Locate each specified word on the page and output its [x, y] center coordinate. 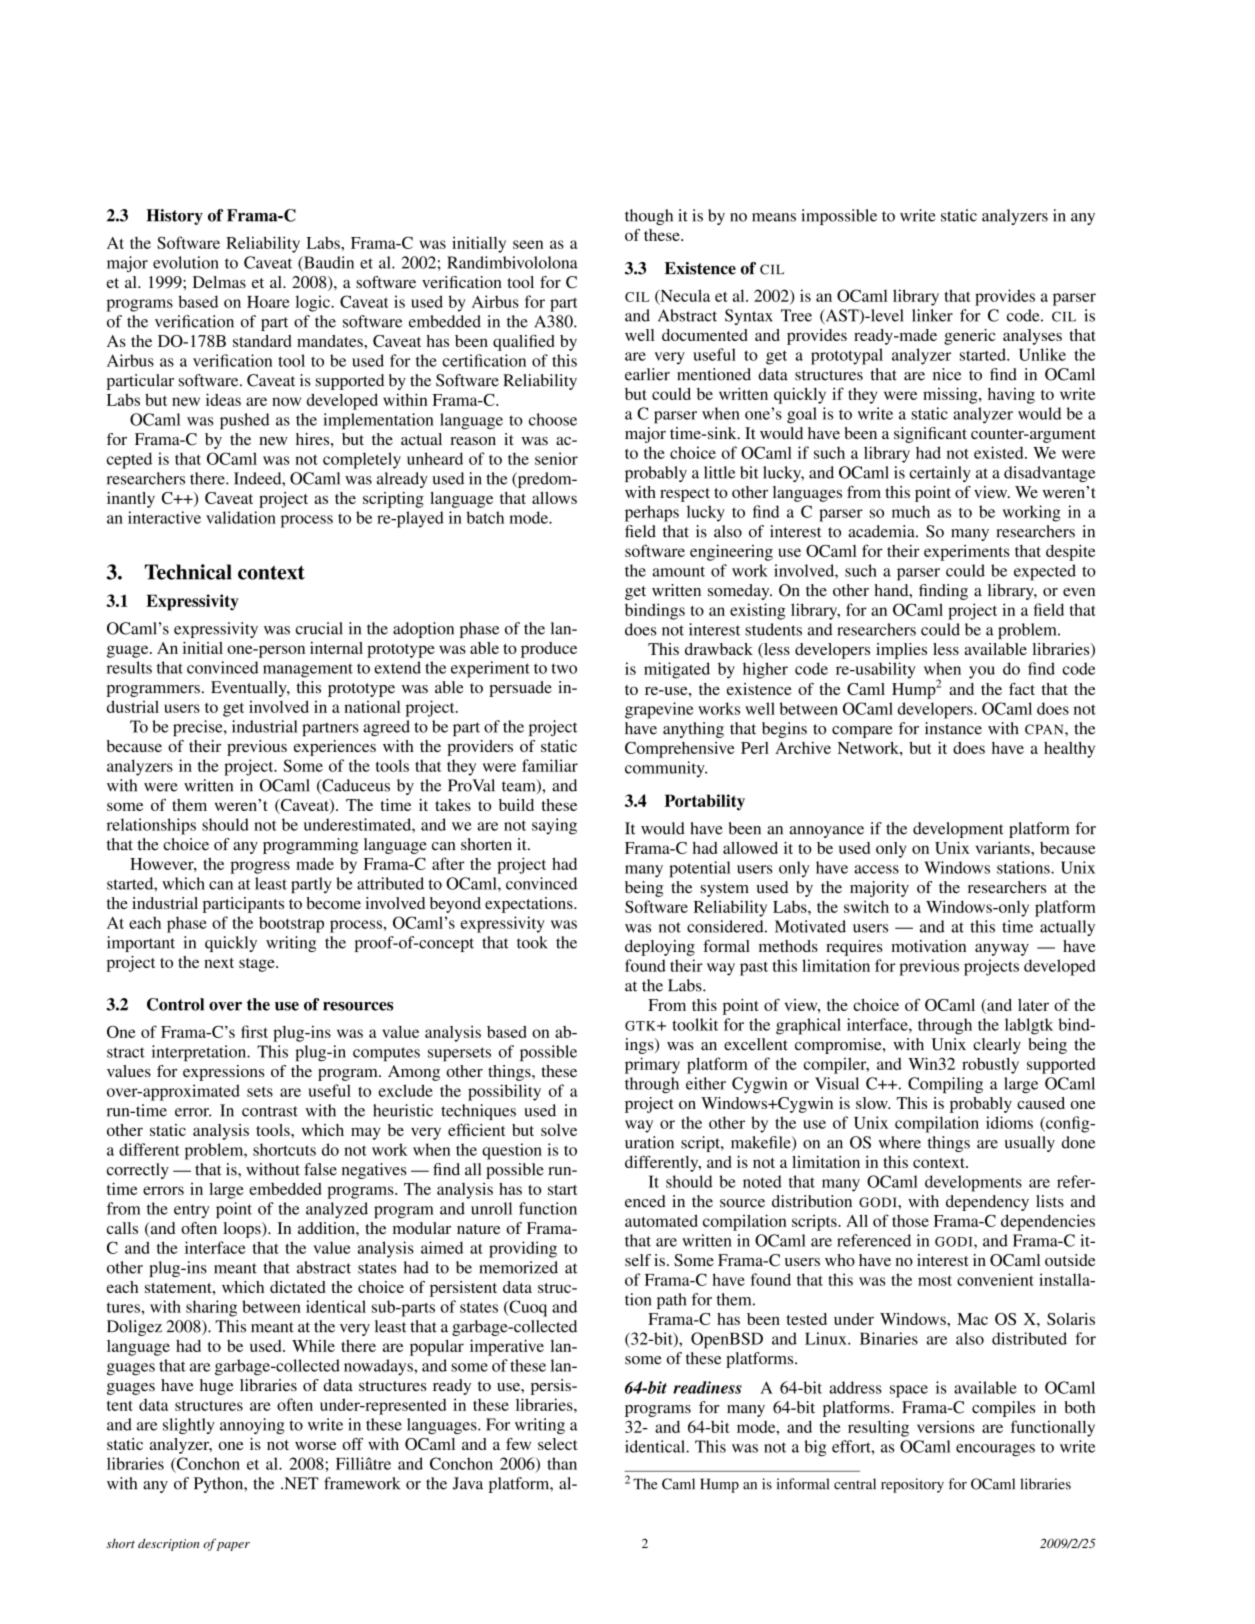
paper [233, 1546]
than [562, 1463]
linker [932, 315]
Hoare [268, 302]
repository [912, 1485]
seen [528, 244]
